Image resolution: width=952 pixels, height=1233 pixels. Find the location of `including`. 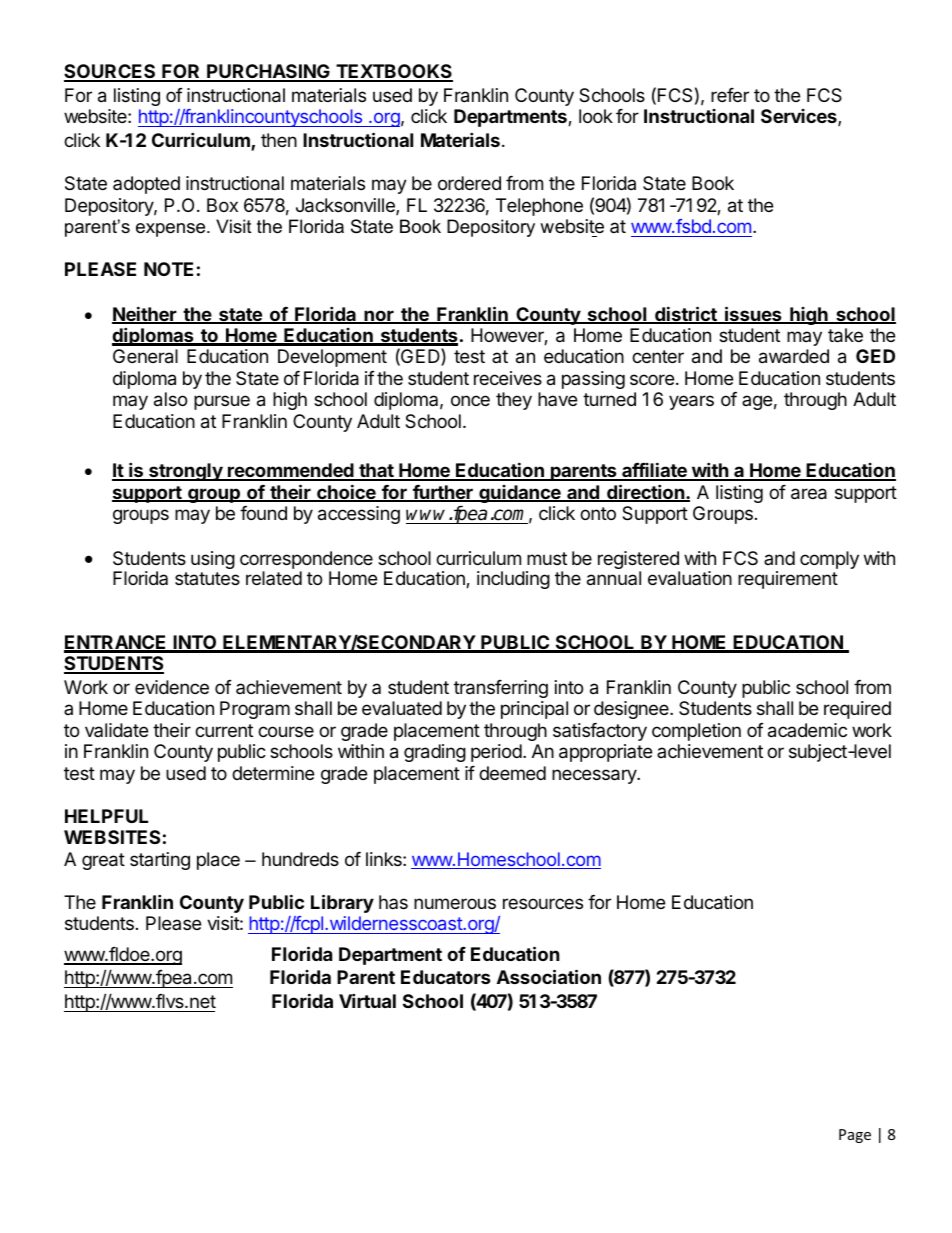

including is located at coordinates (513, 580).
